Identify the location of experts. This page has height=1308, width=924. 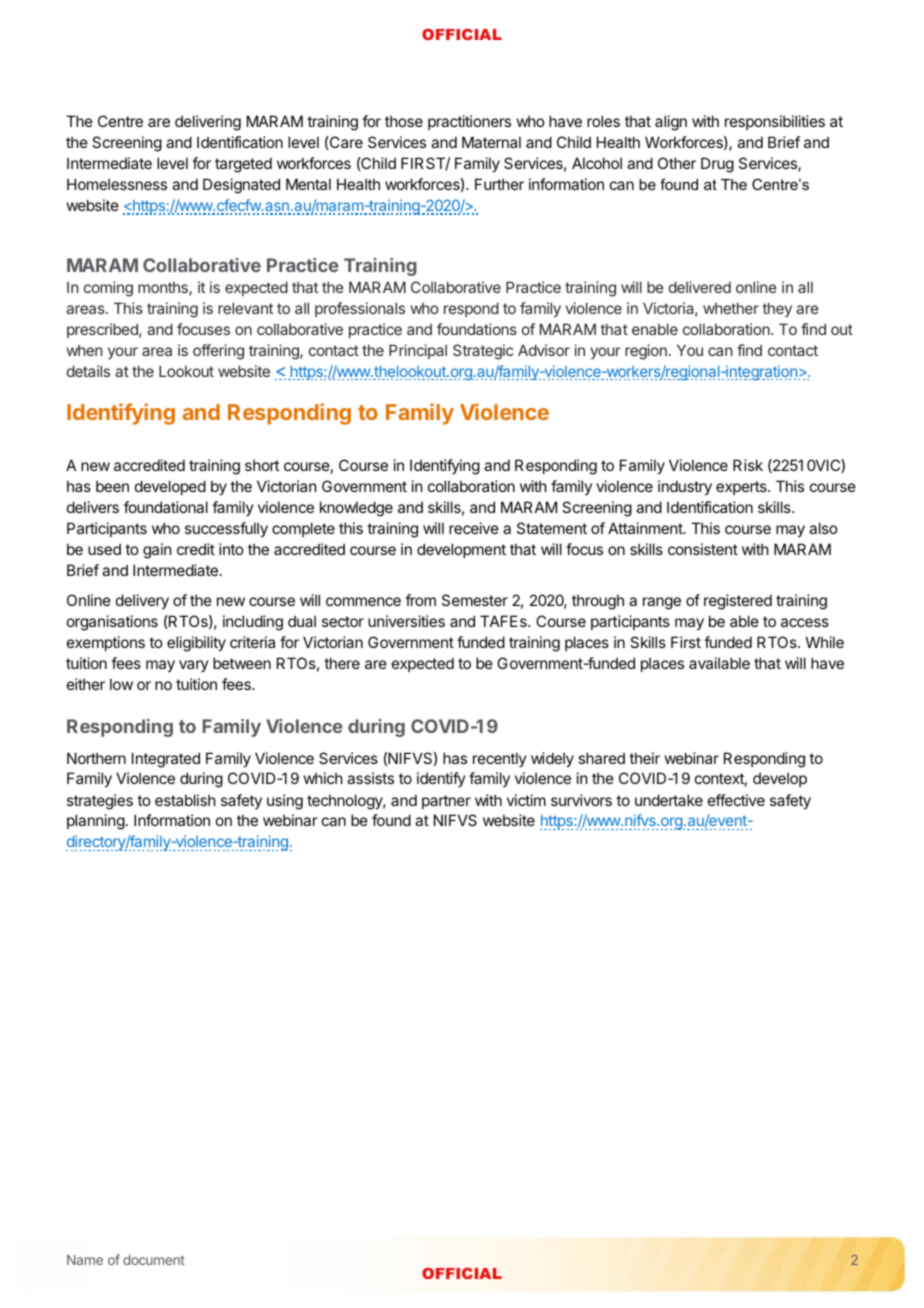
(742, 488).
